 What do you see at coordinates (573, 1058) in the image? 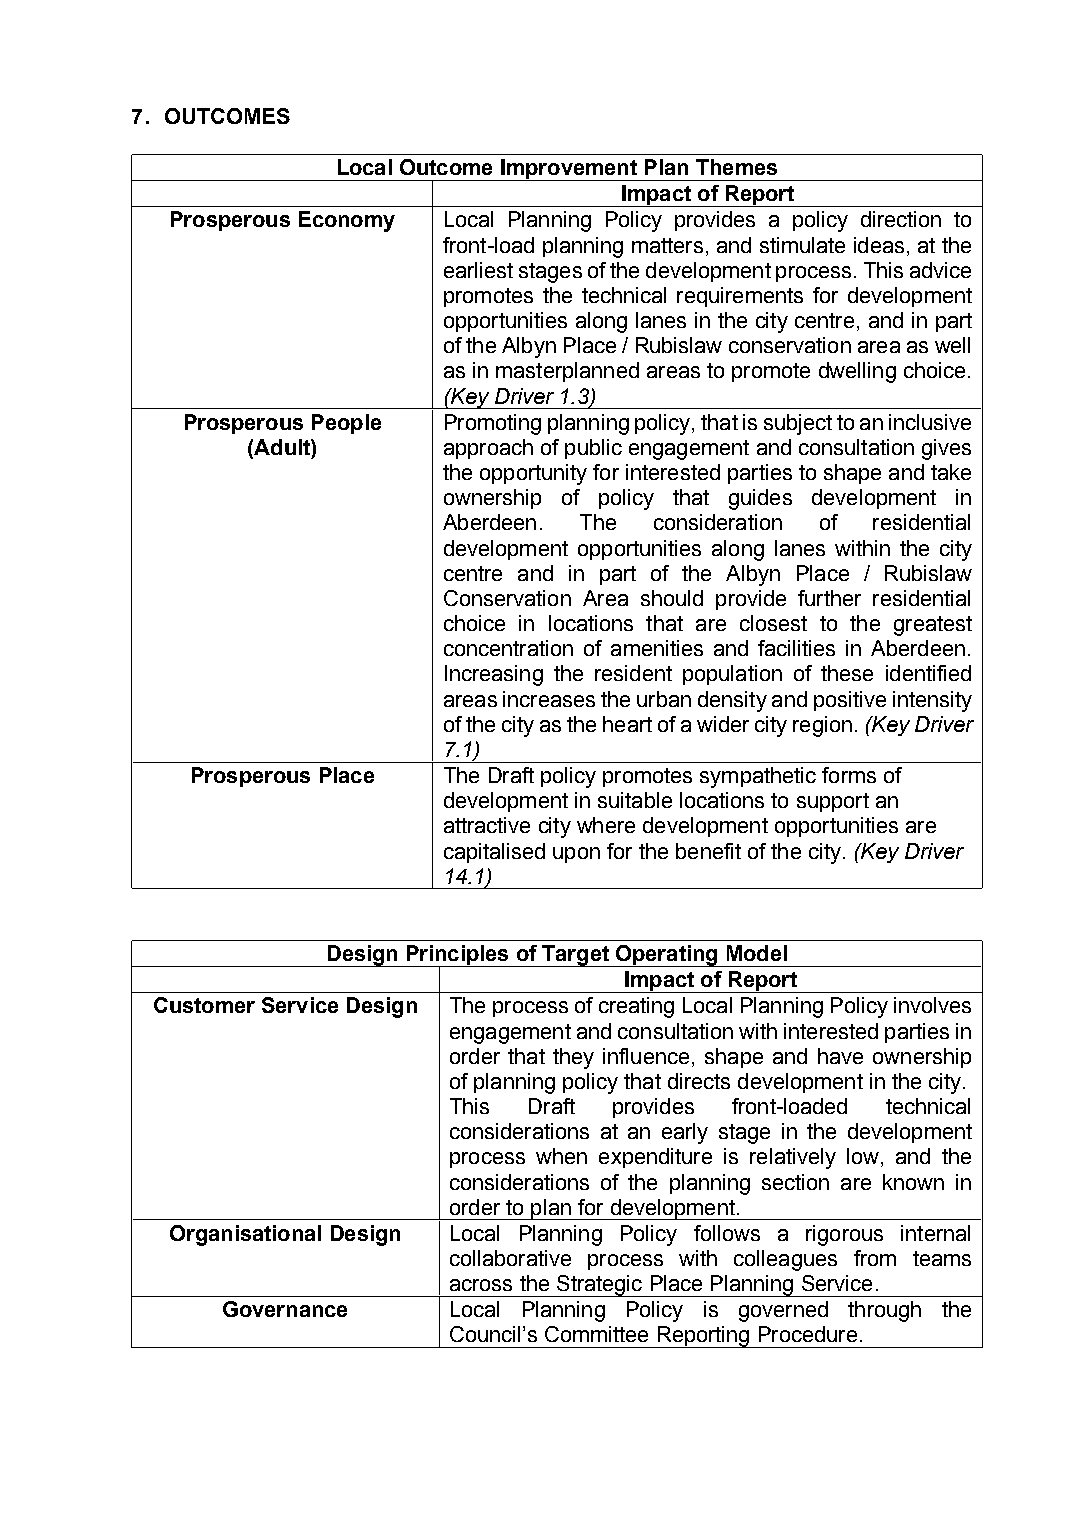
I see `they` at bounding box center [573, 1058].
